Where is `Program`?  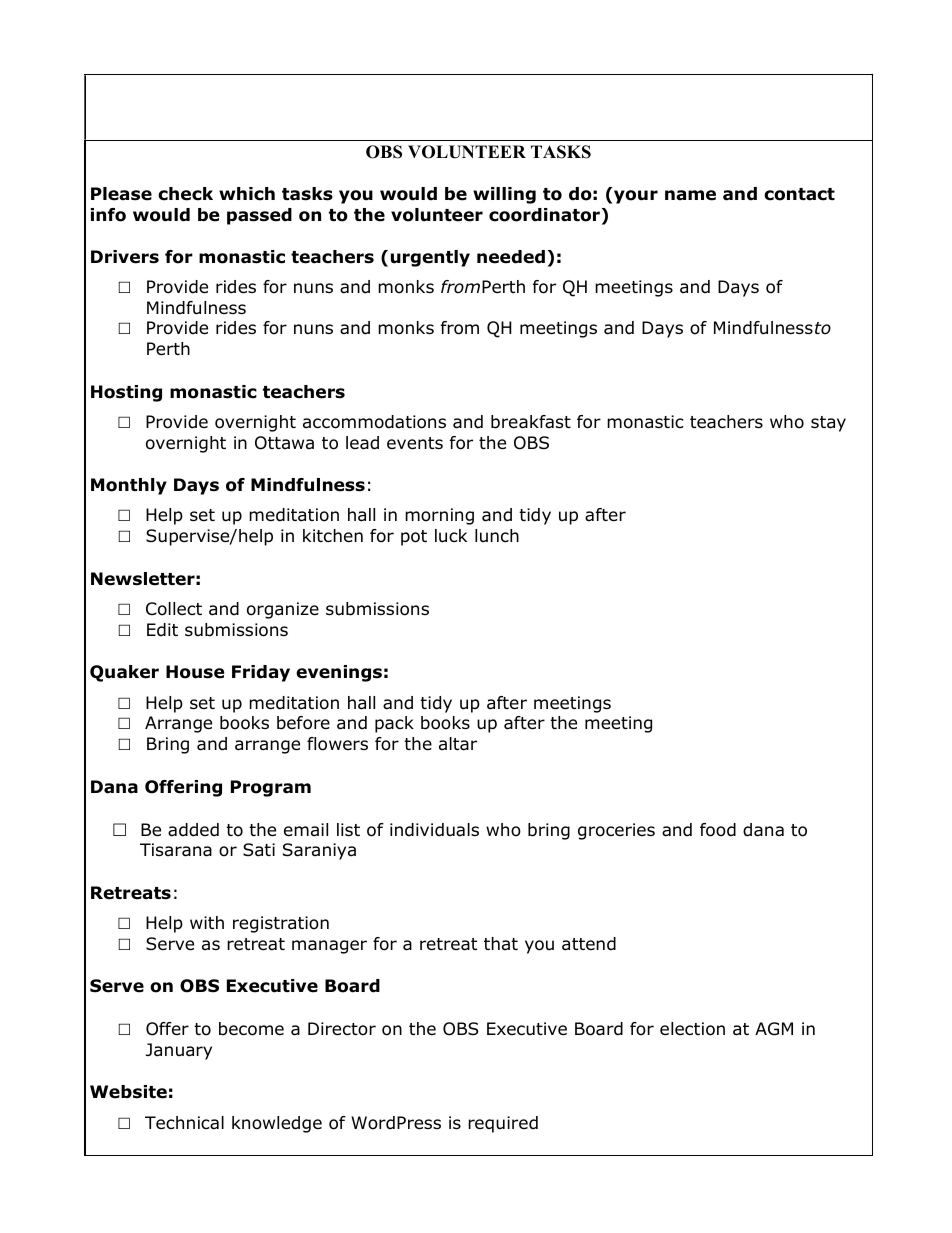 Program is located at coordinates (271, 788).
